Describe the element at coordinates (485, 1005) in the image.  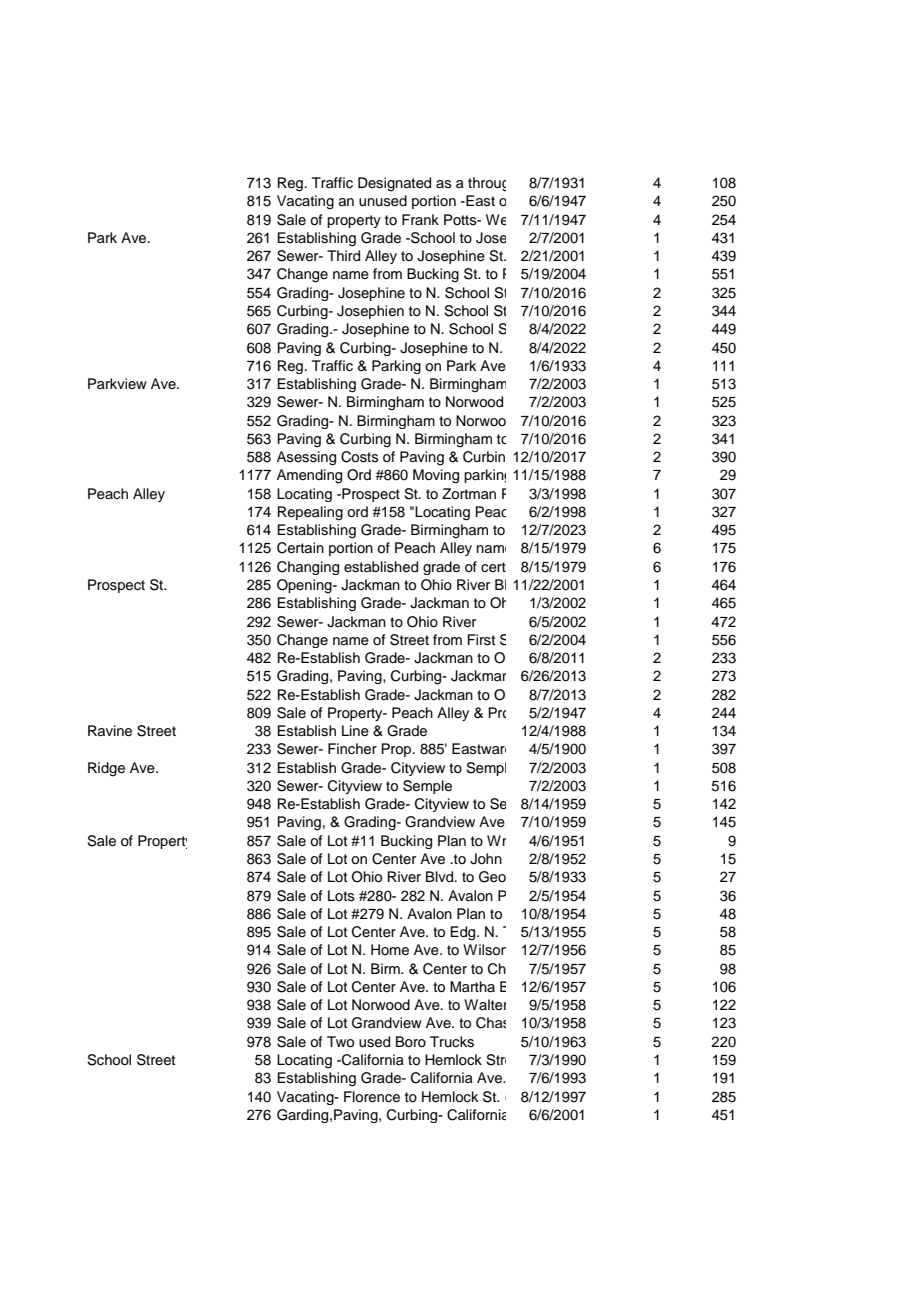
I see `Walter` at that location.
